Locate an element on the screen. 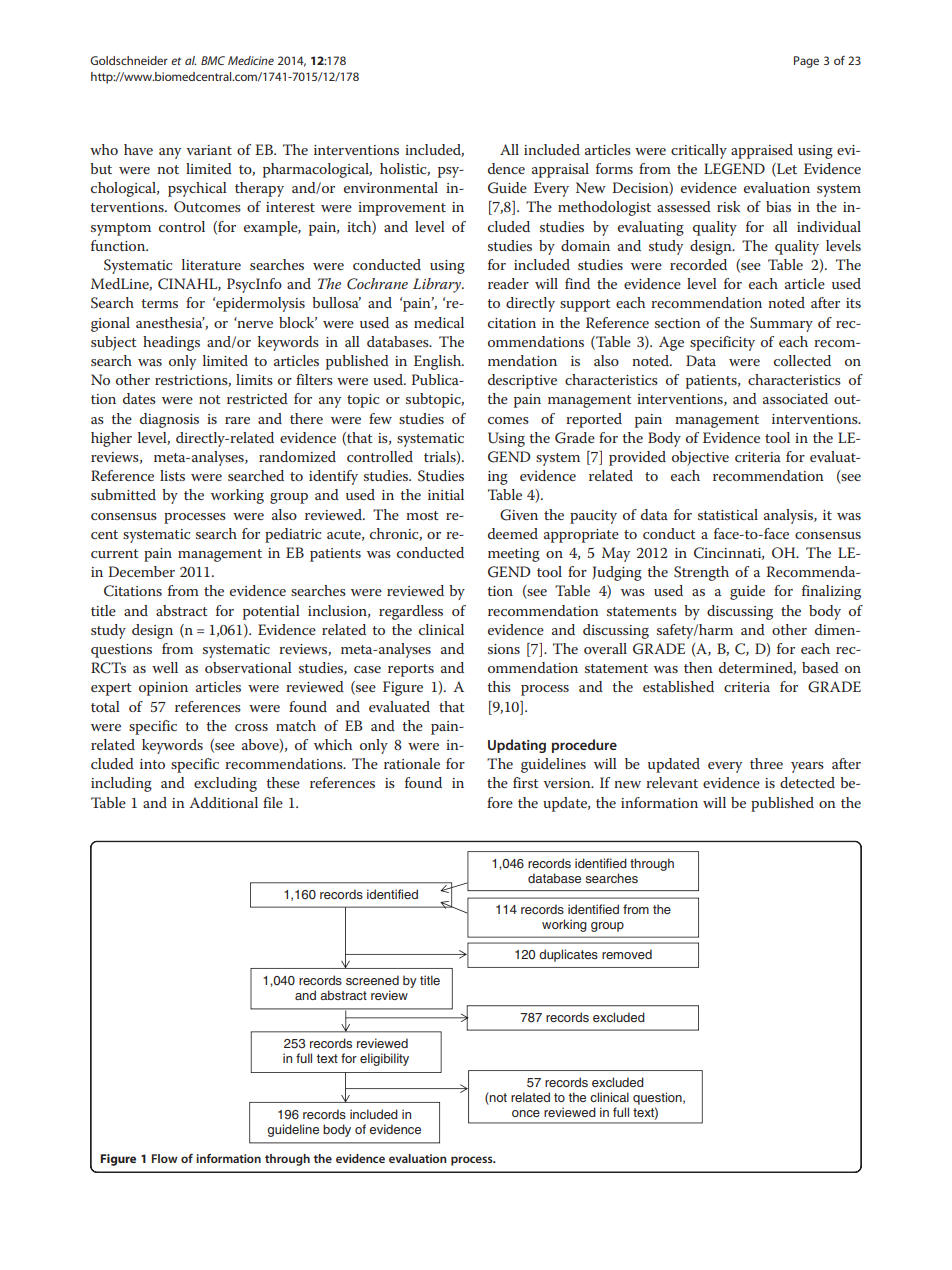 This screenshot has height=1270, width=952. once is located at coordinates (526, 1113).
